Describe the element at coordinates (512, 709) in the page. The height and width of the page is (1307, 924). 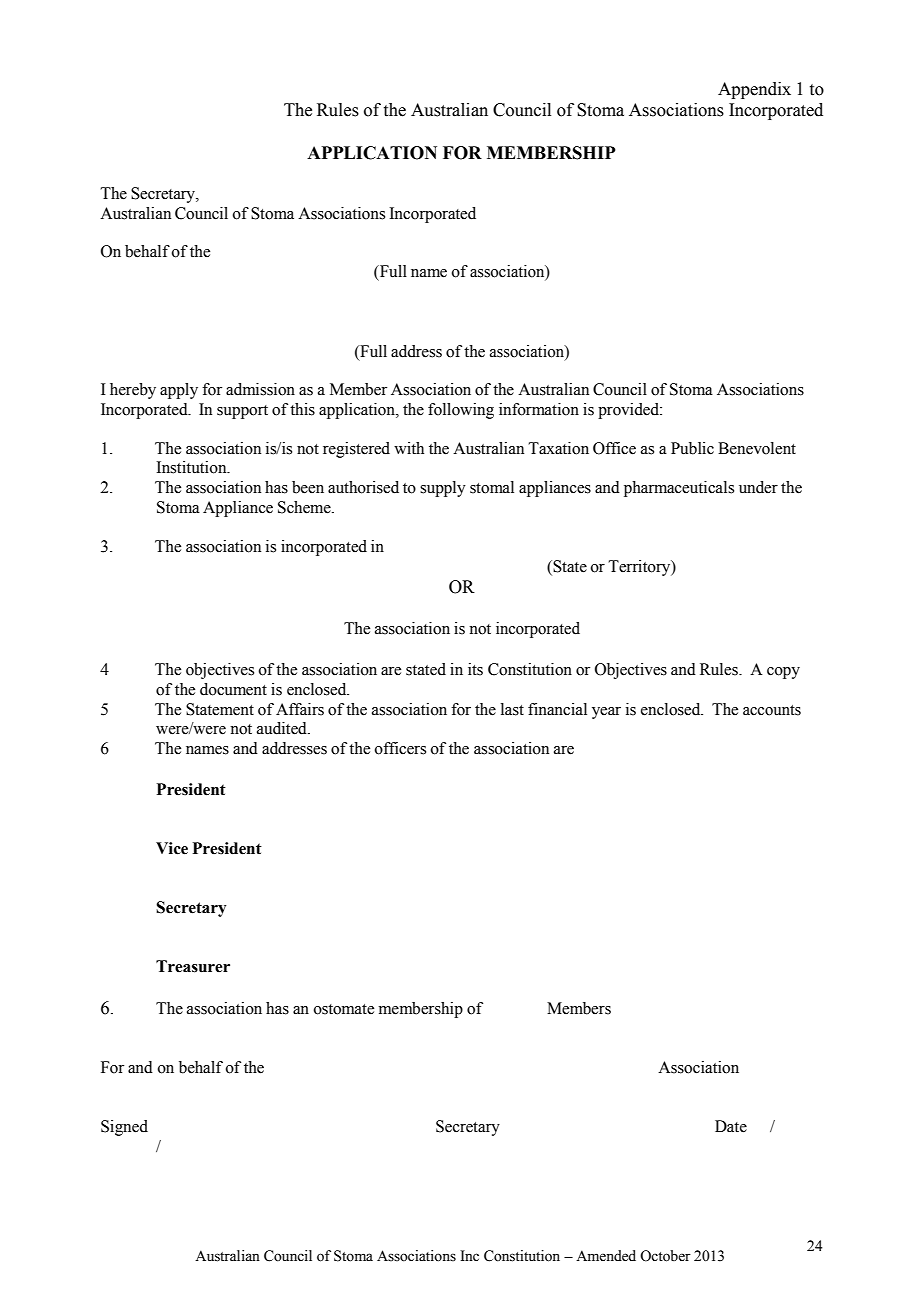
I see `last` at that location.
